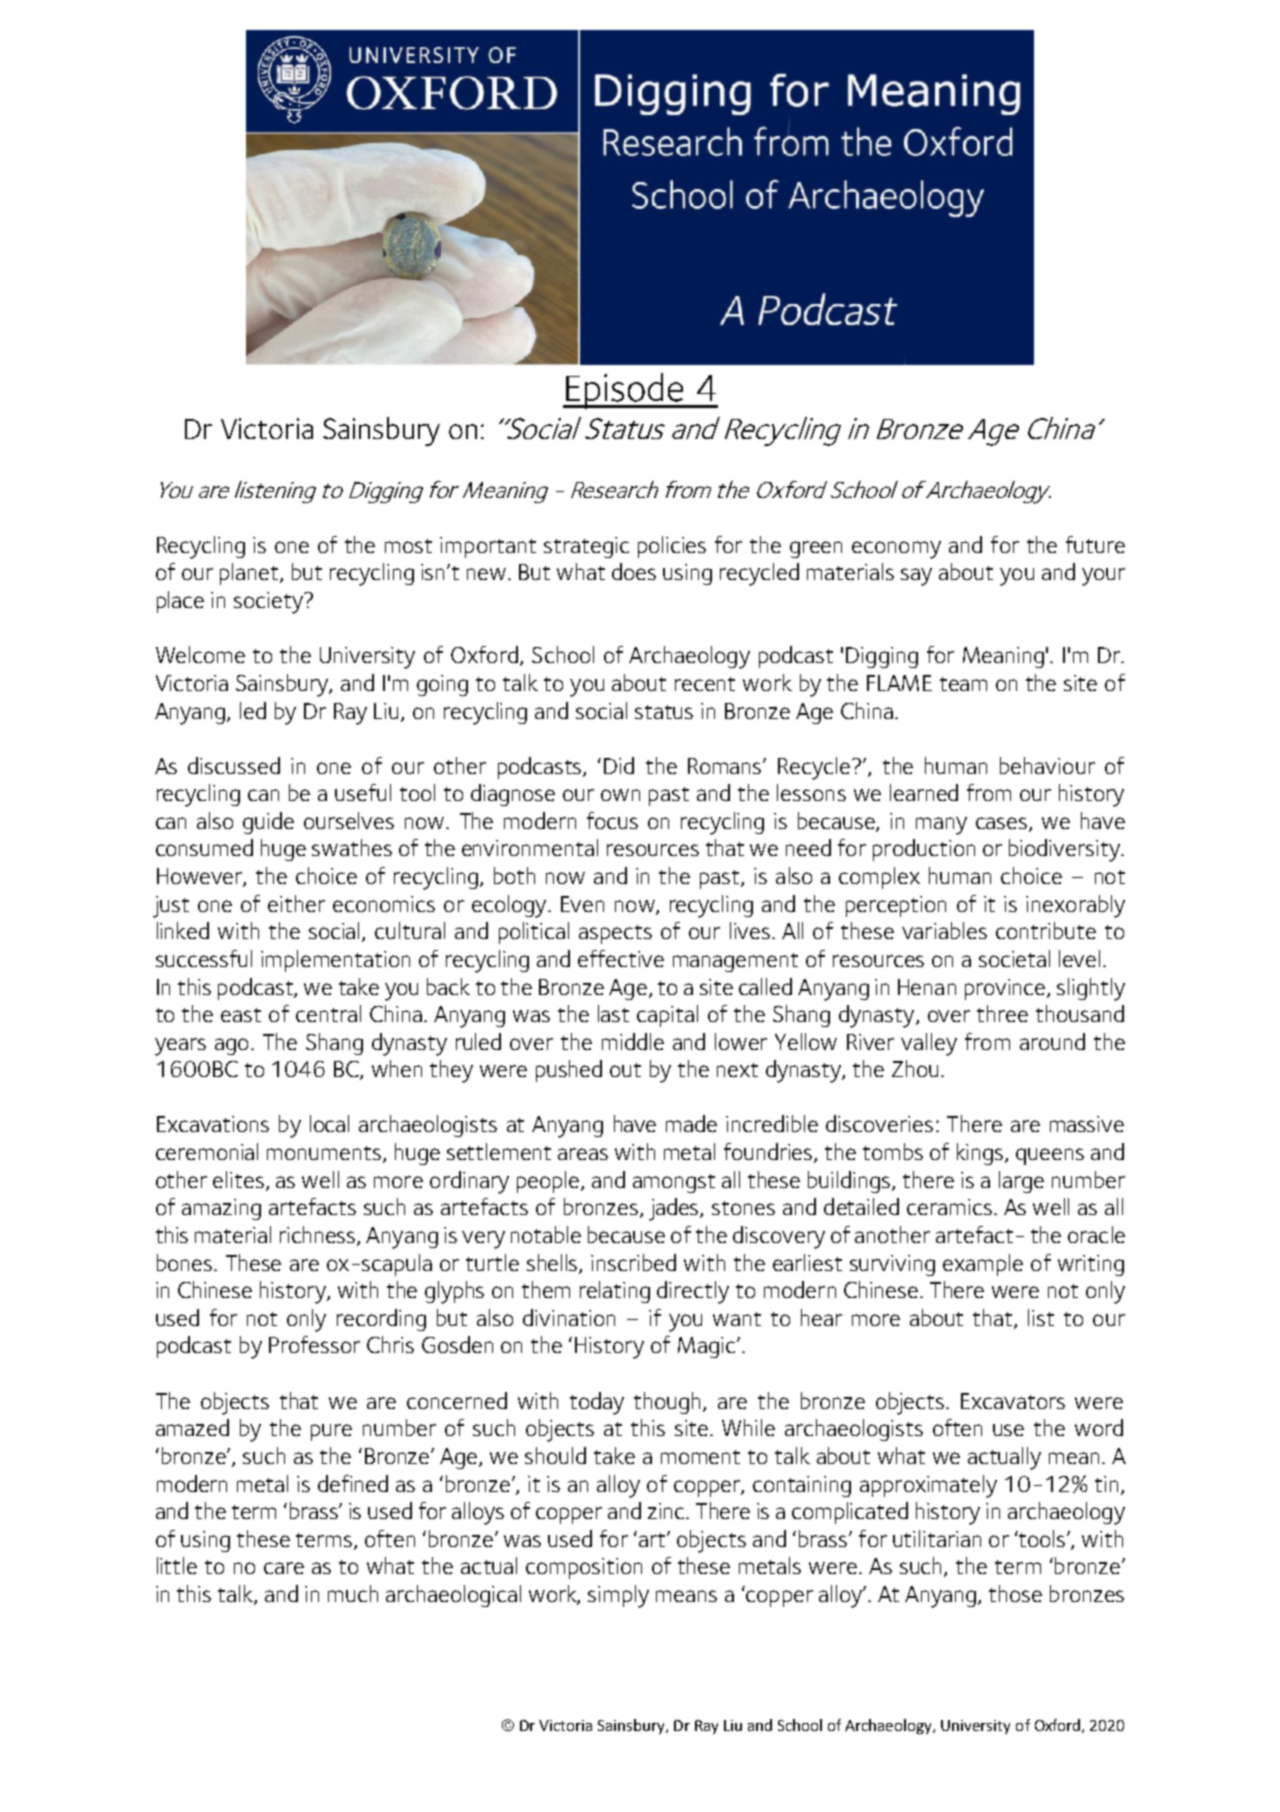 This screenshot has width=1280, height=1812. Describe the element at coordinates (625, 391) in the screenshot. I see `Episode` at that location.
